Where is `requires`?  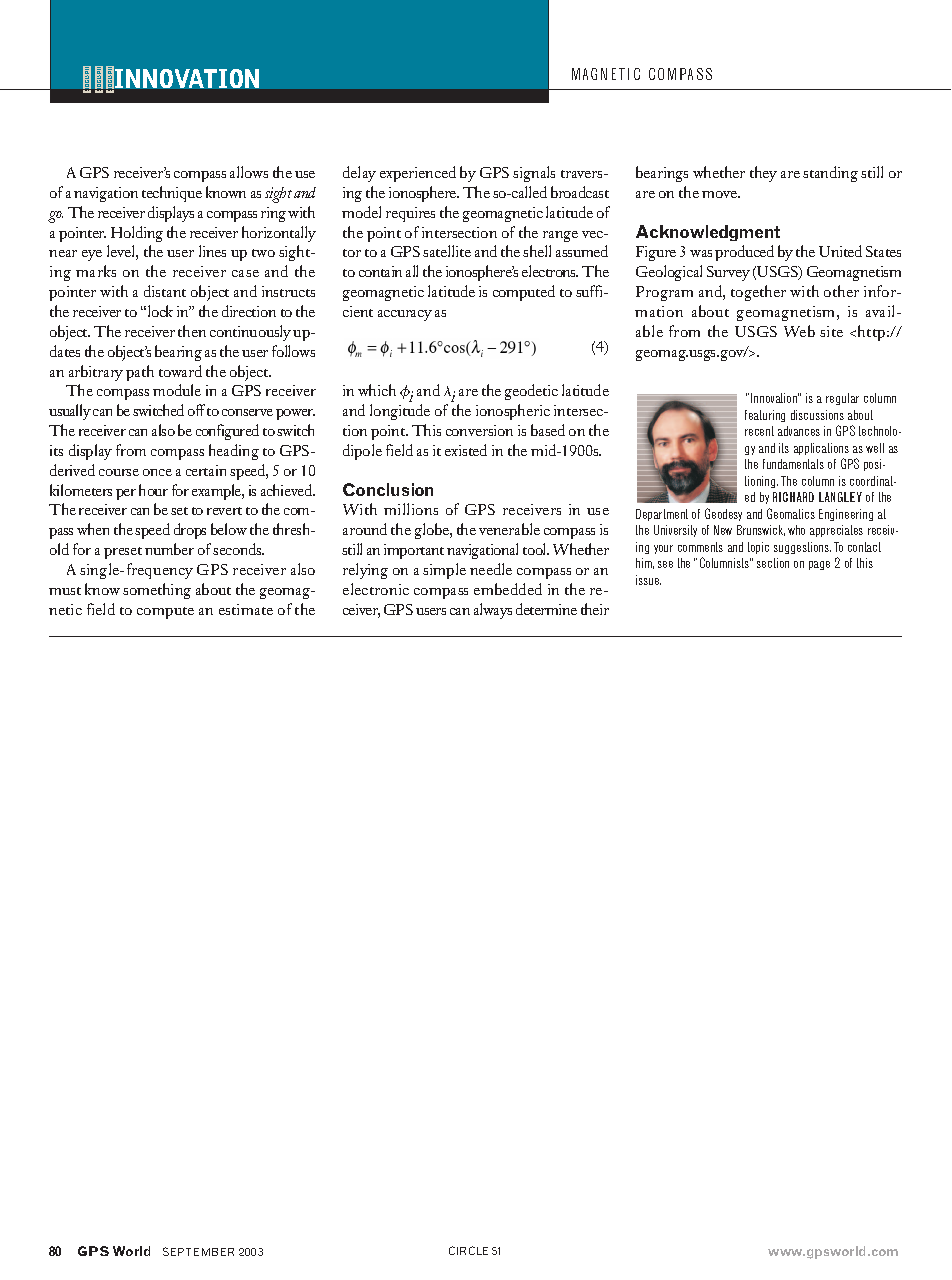 requires is located at coordinates (410, 214).
